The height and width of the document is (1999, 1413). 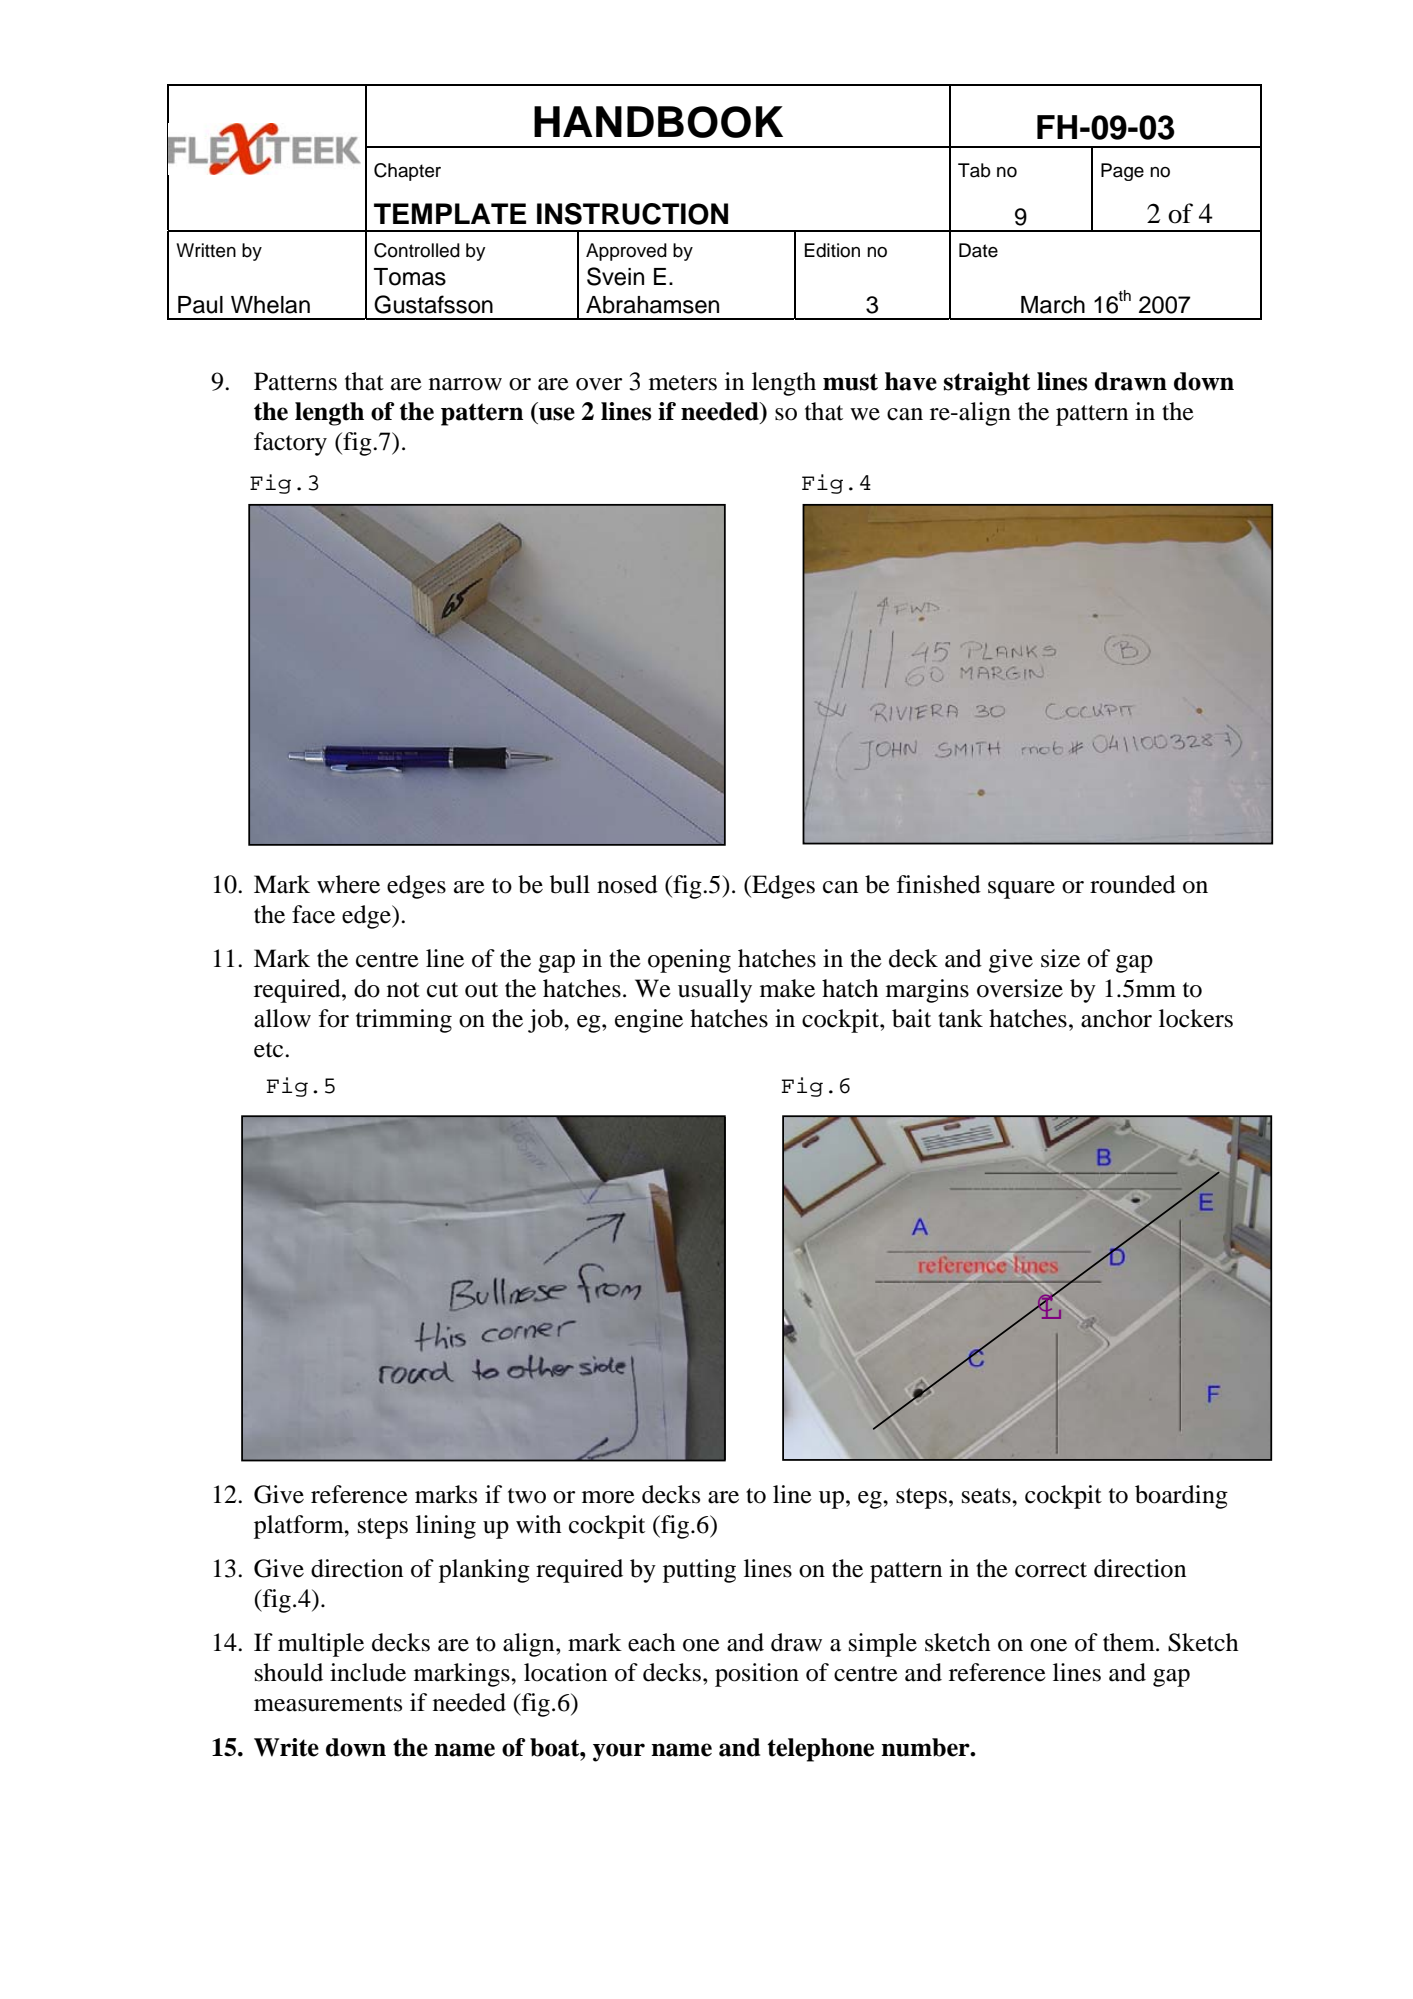 I want to click on seats, so click(x=987, y=1496).
